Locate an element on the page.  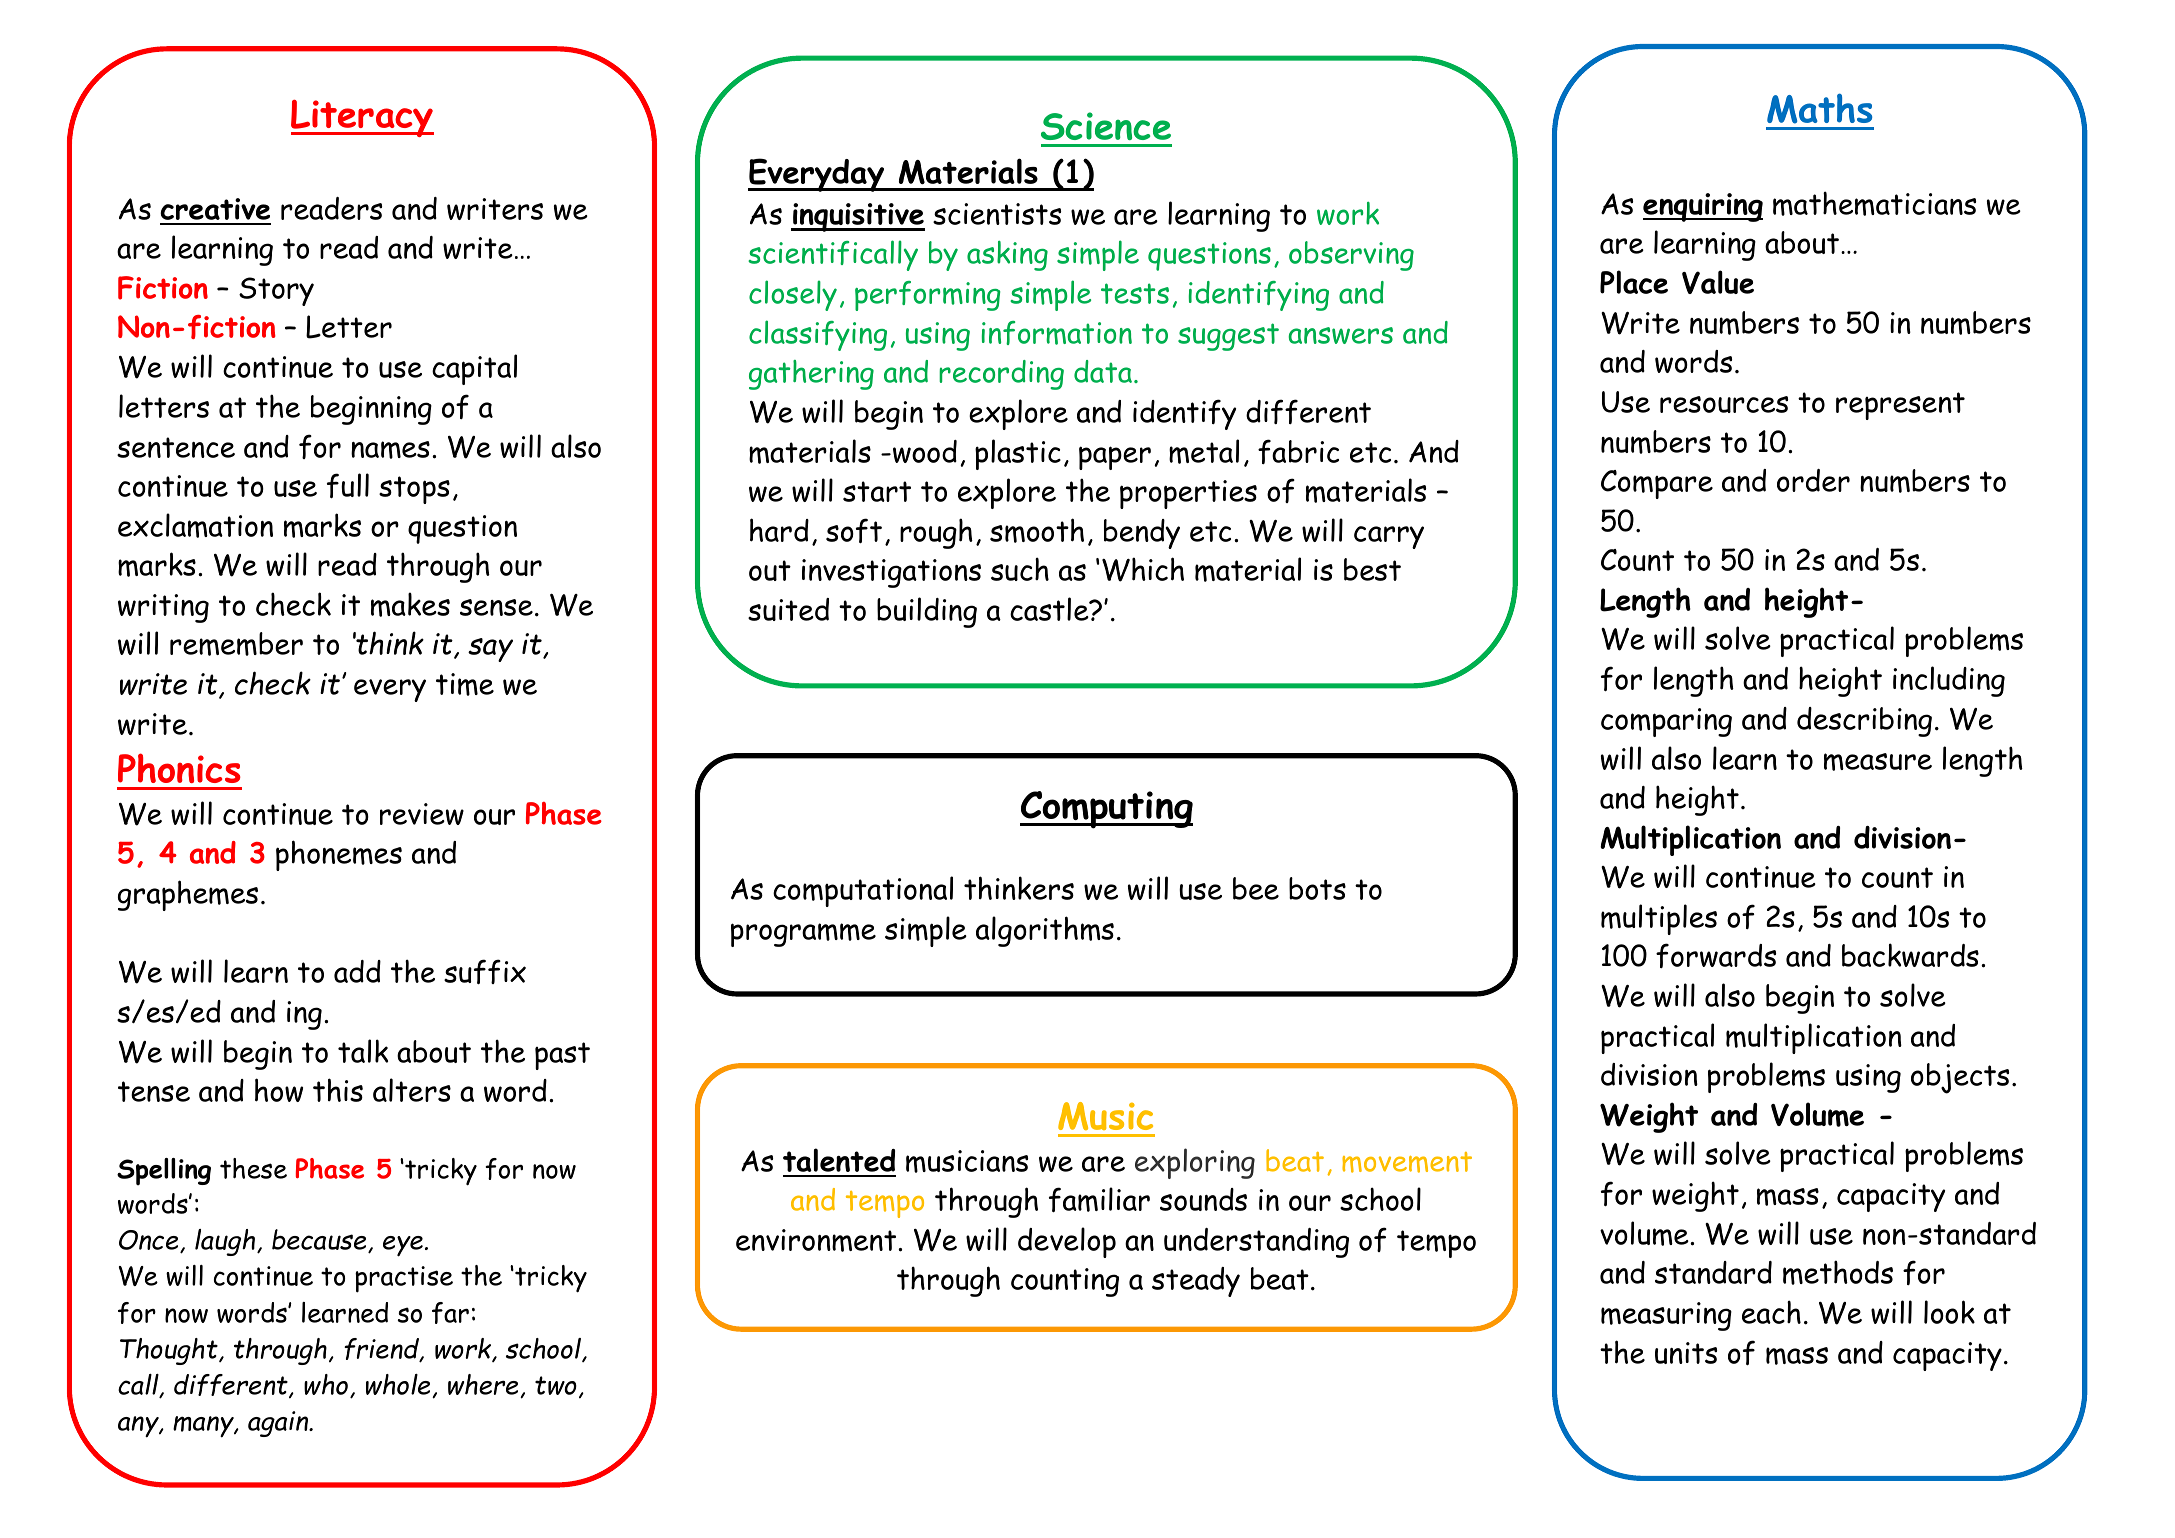
this is located at coordinates (338, 1090).
